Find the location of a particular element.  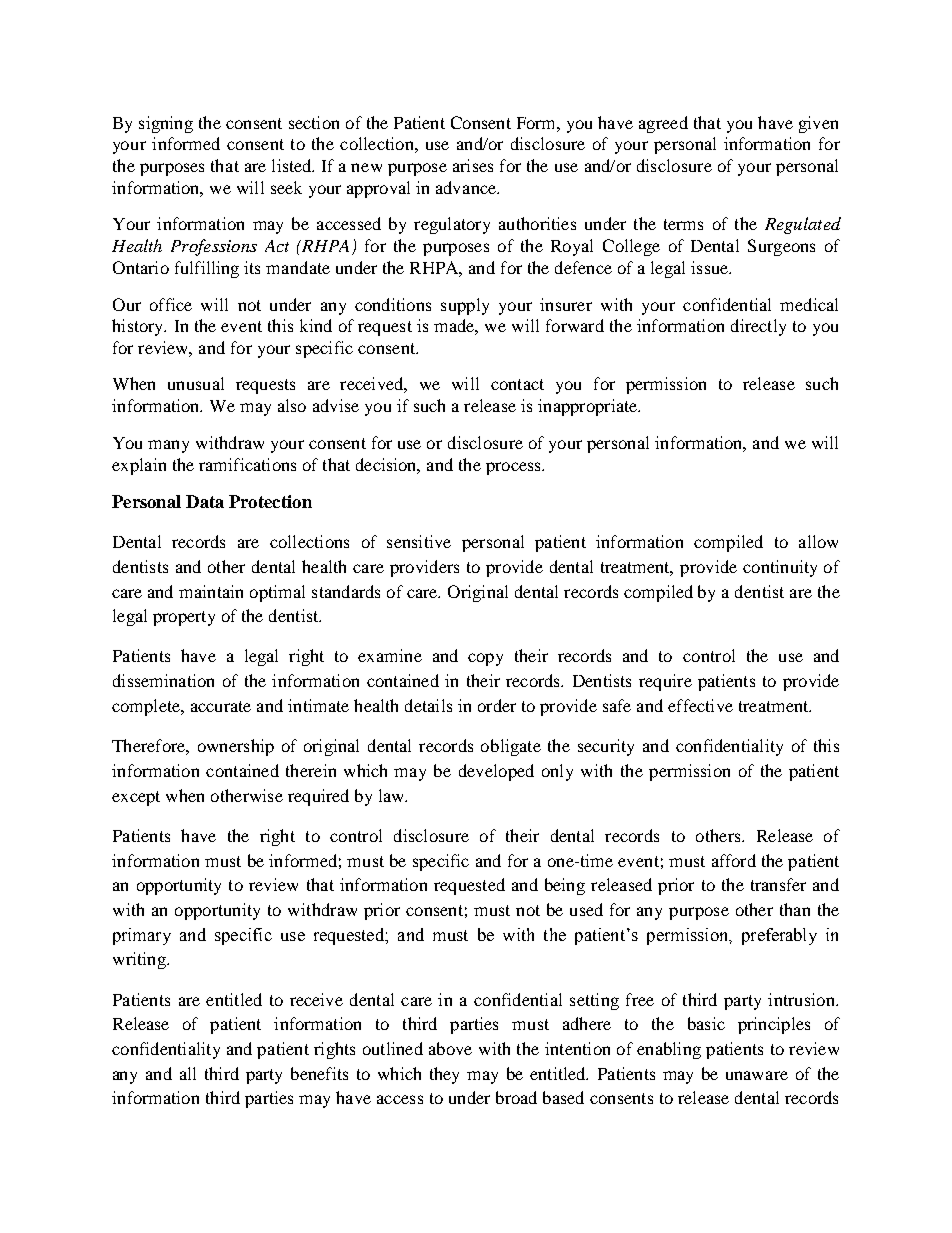

agreed is located at coordinates (663, 124).
